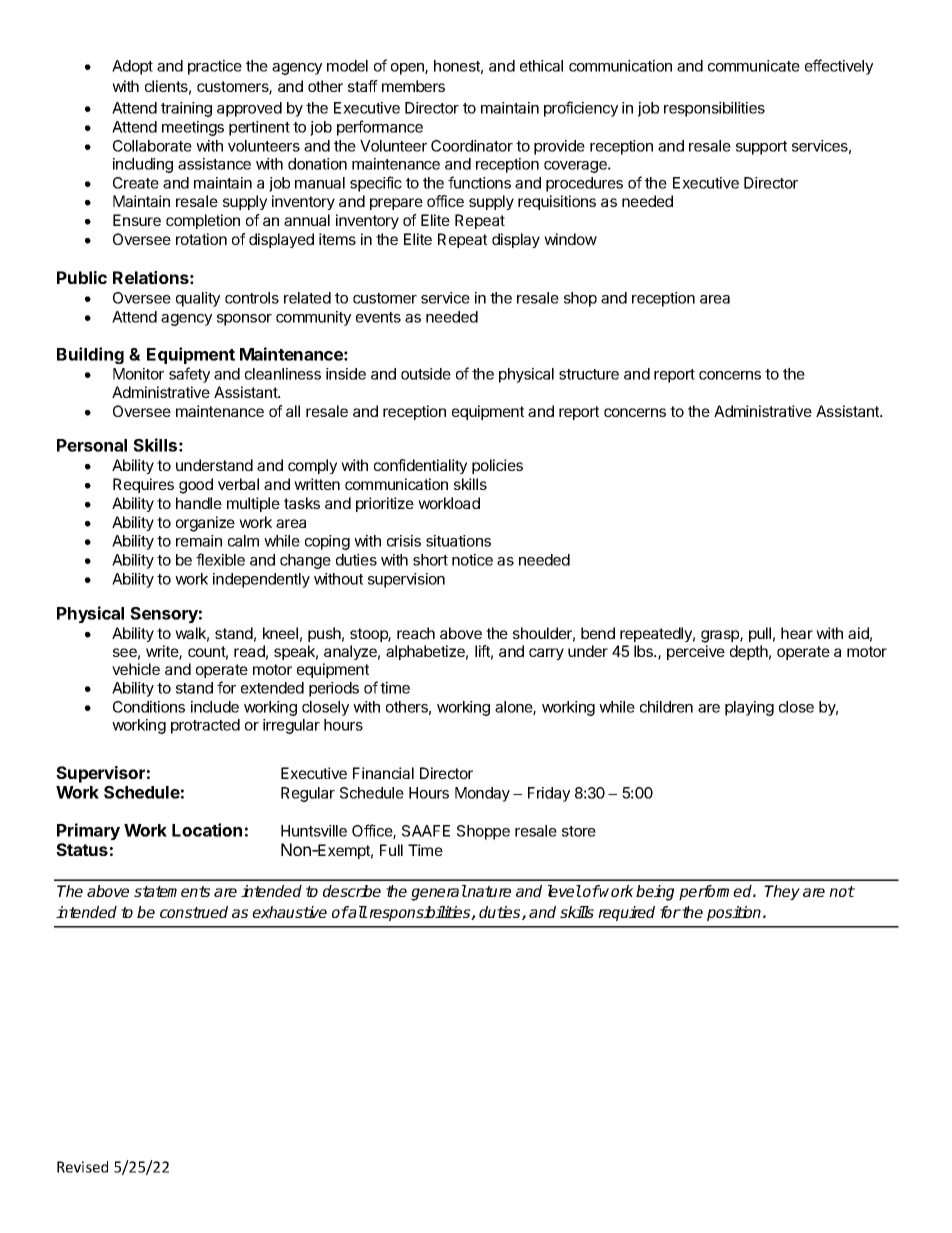 This image has width=952, height=1233. What do you see at coordinates (439, 893) in the image?
I see `general` at bounding box center [439, 893].
